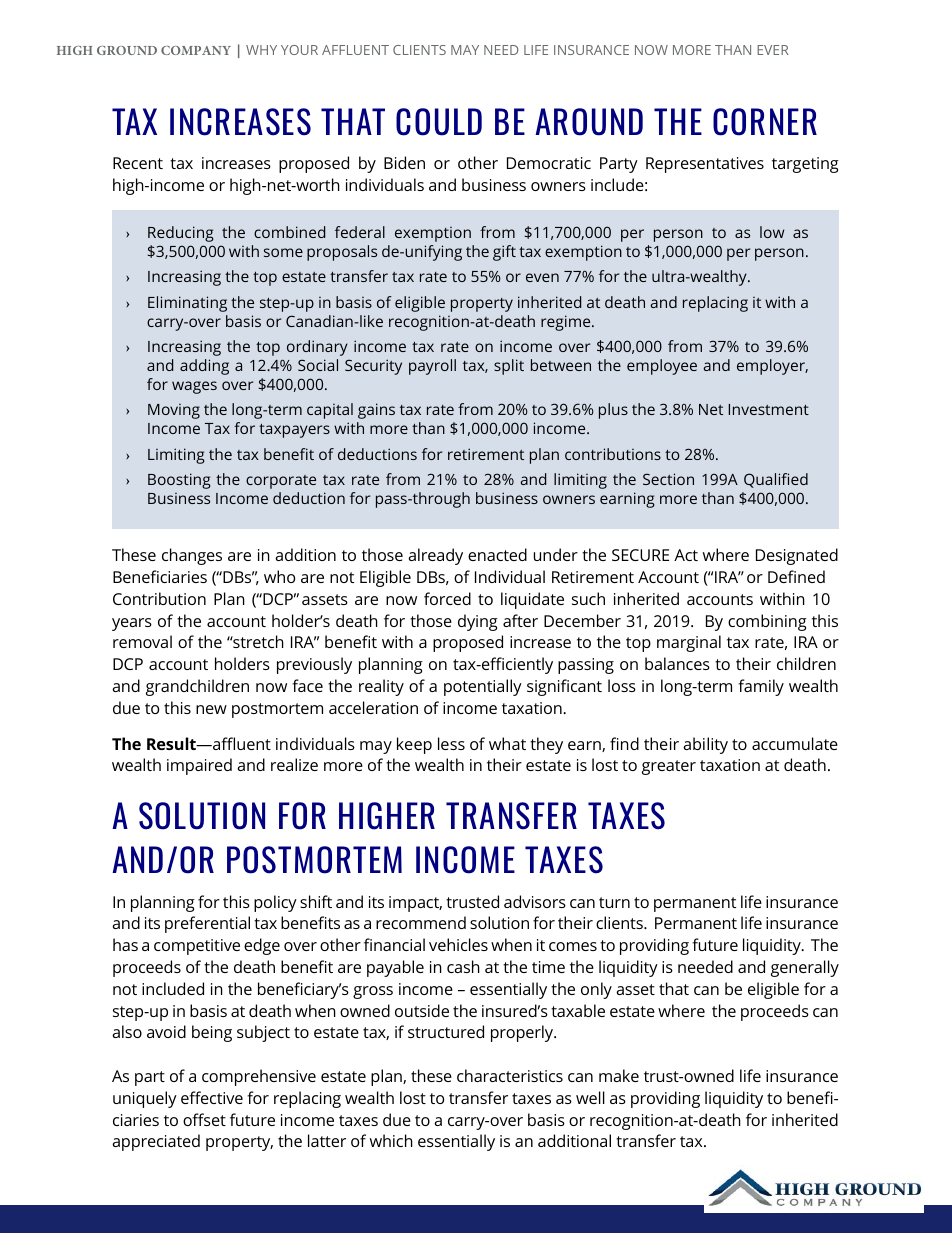 Image resolution: width=952 pixels, height=1233 pixels. What do you see at coordinates (204, 1119) in the image?
I see `offset` at bounding box center [204, 1119].
